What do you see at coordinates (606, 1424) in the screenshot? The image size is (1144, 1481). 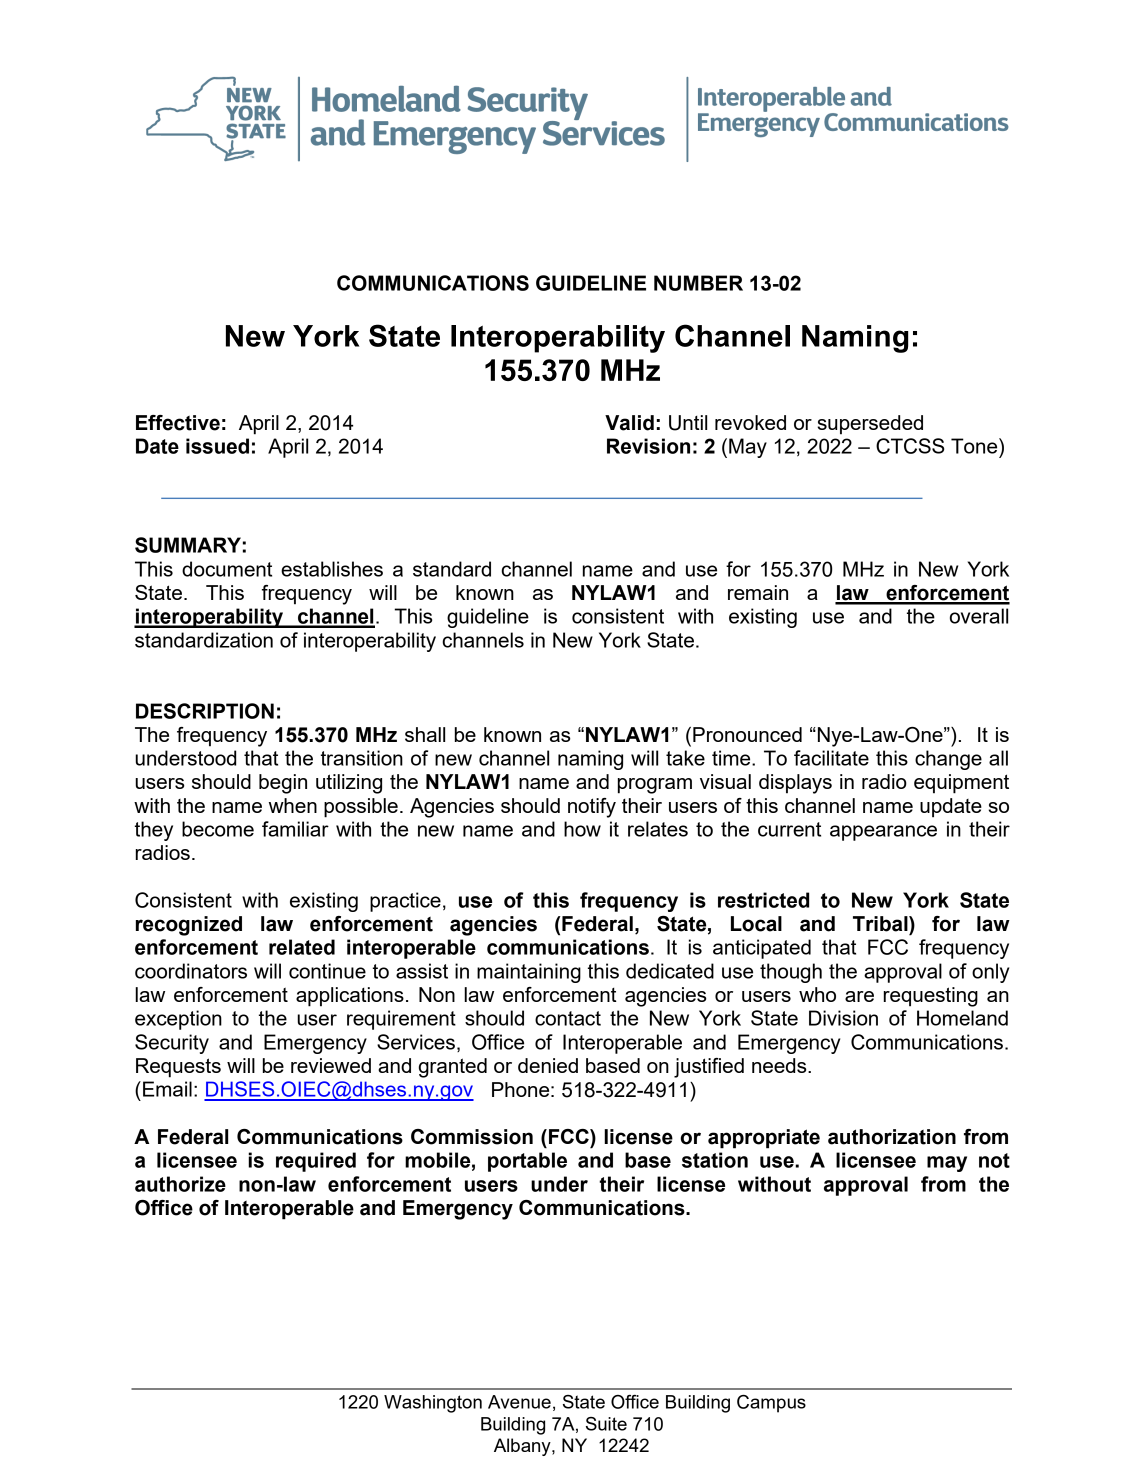 I see `Suite` at bounding box center [606, 1424].
